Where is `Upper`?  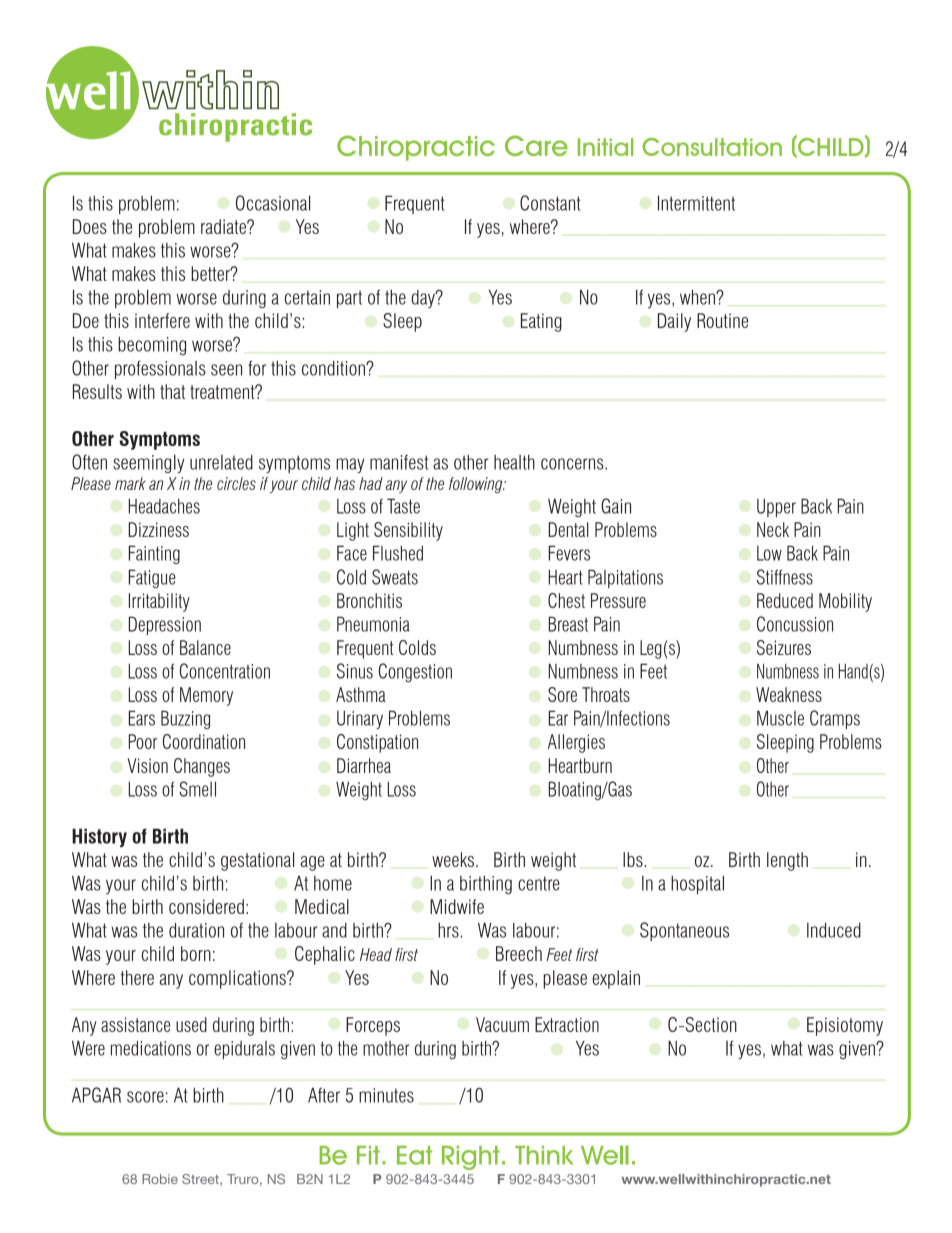 Upper is located at coordinates (776, 508).
